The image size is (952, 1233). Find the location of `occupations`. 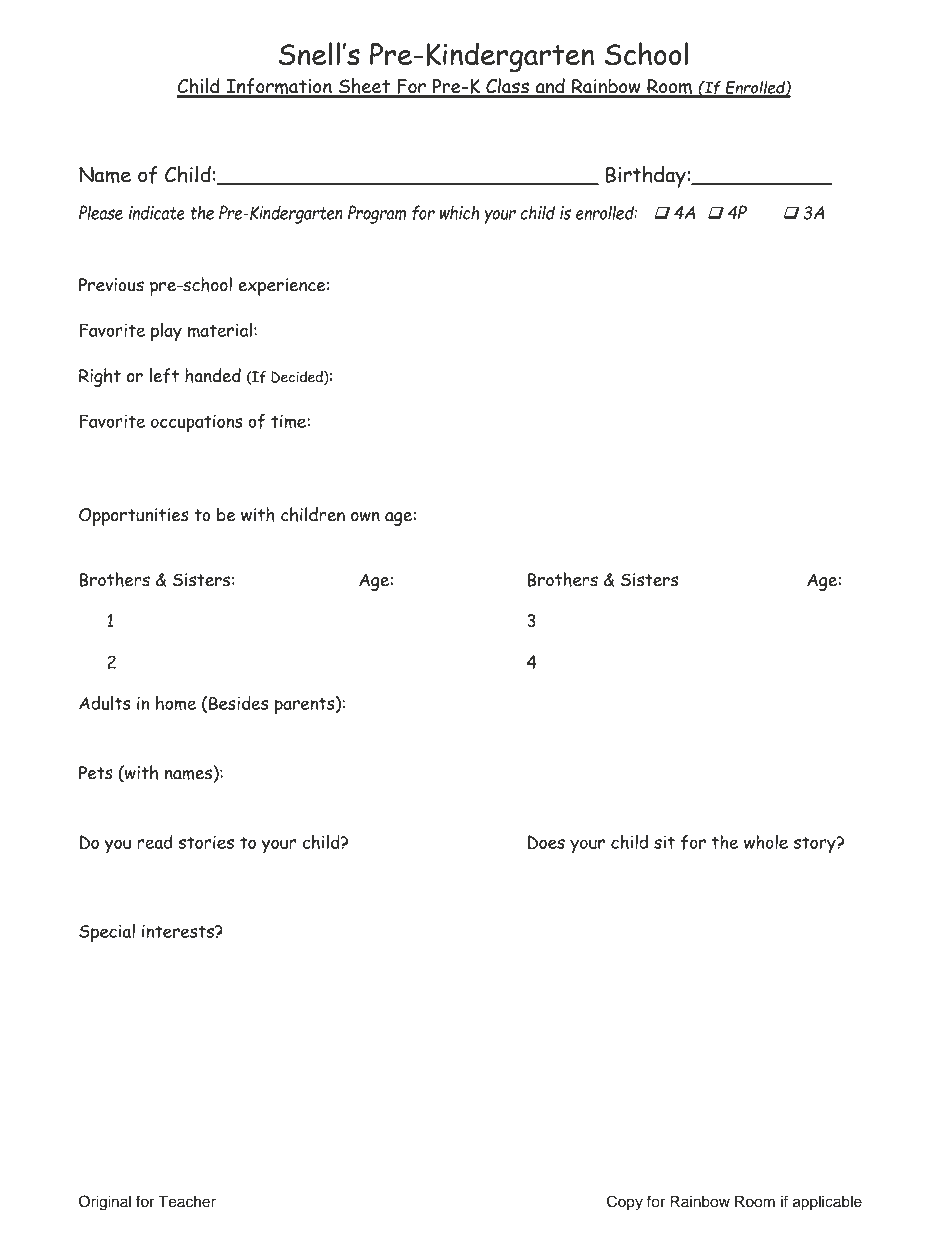

occupations is located at coordinates (197, 424).
